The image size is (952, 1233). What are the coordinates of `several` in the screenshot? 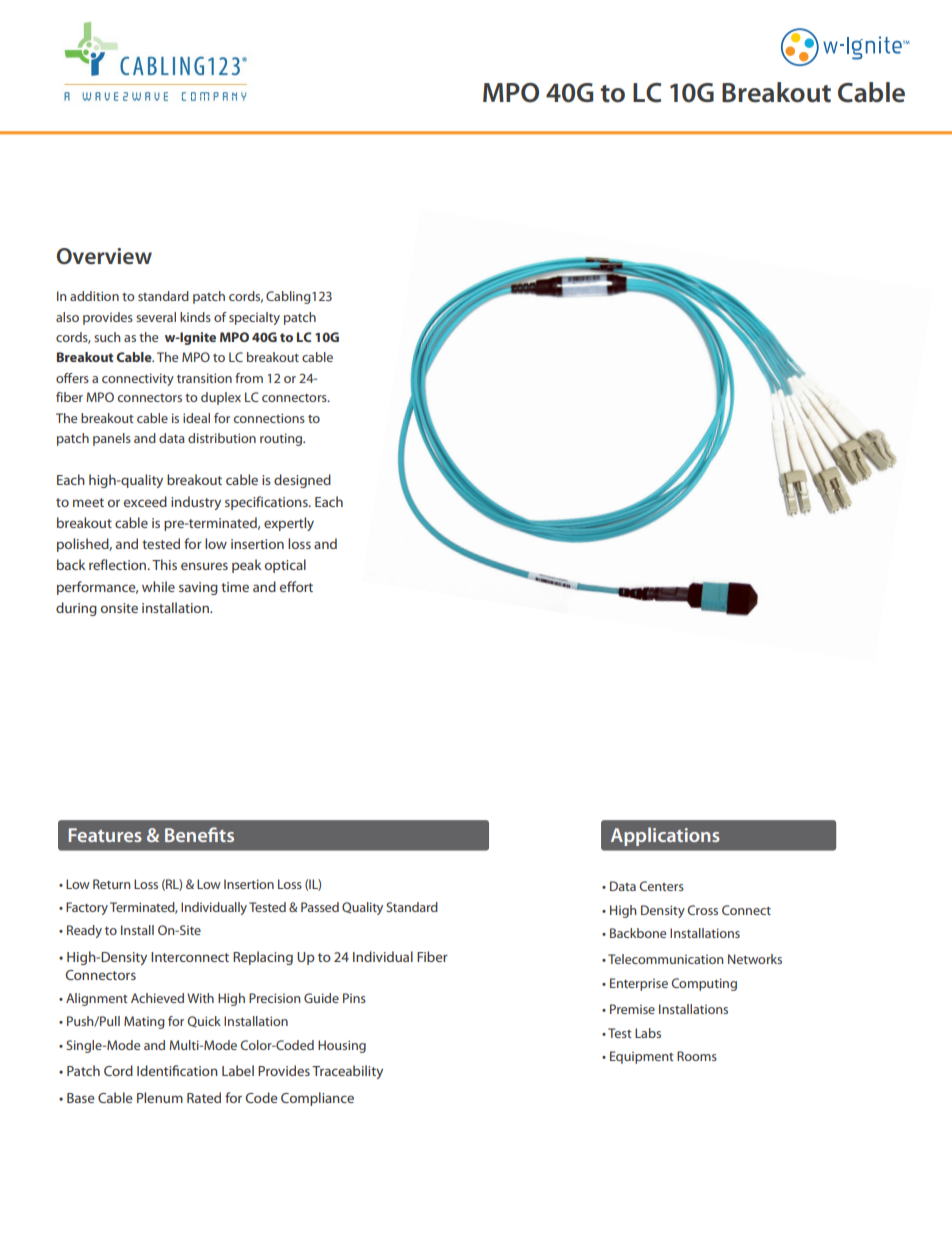 It's located at (156, 317).
